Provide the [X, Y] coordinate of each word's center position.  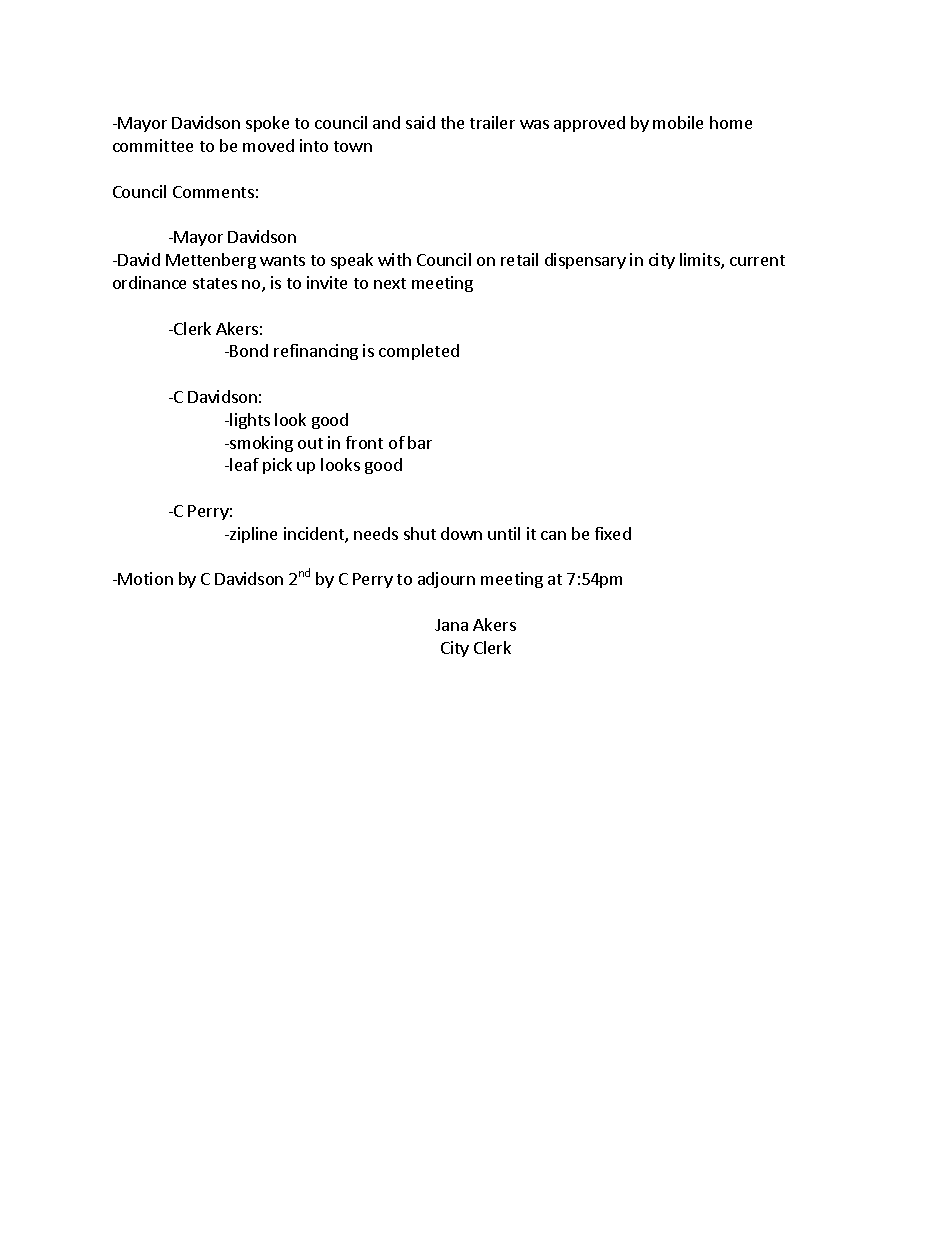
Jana [451, 625]
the [452, 122]
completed [419, 352]
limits [701, 261]
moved [268, 145]
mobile [678, 122]
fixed [613, 533]
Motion [145, 578]
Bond [249, 350]
